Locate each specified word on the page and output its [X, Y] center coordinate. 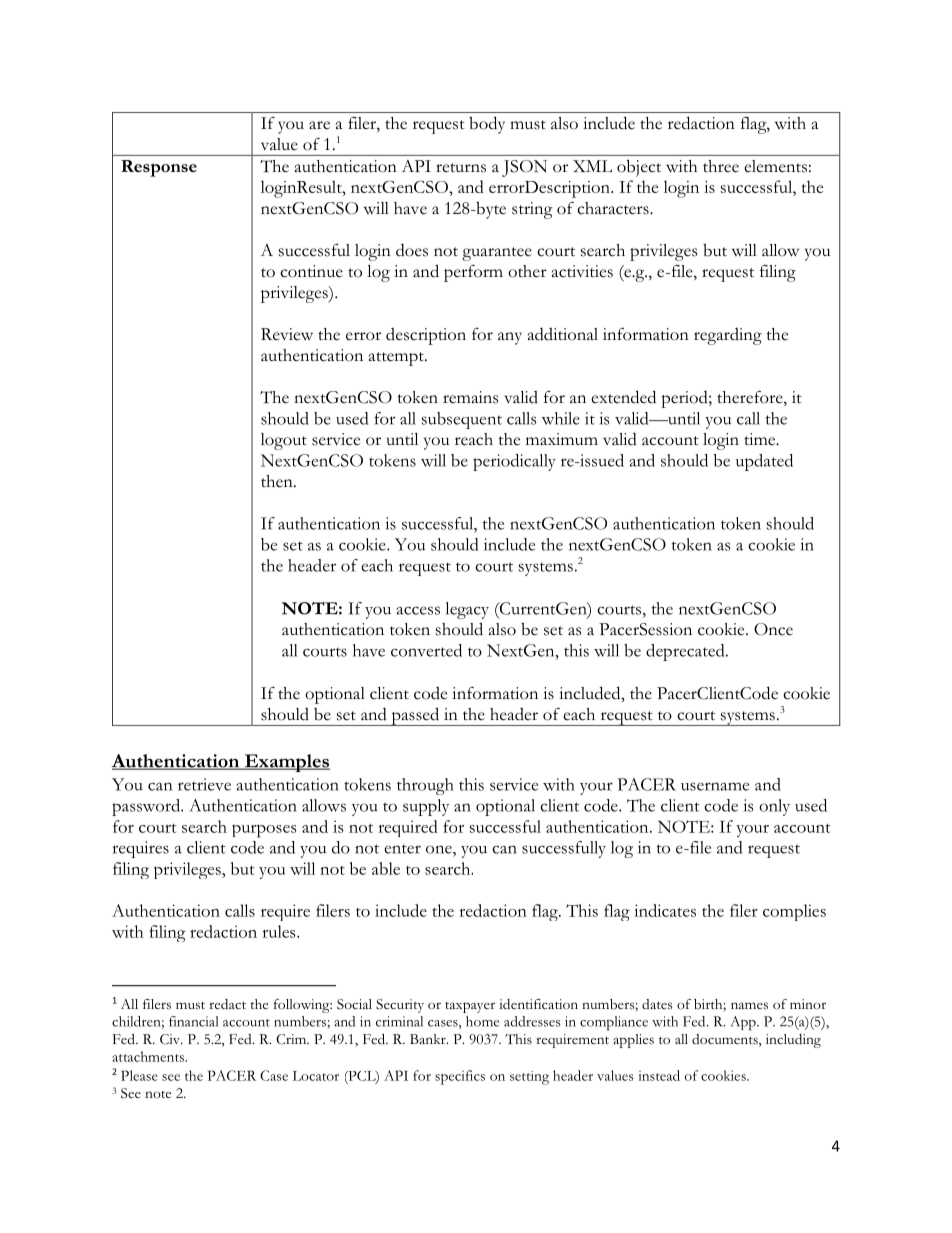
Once [773, 629]
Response [159, 168]
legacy [467, 610]
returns [461, 168]
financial [193, 1021]
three [721, 166]
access [418, 610]
